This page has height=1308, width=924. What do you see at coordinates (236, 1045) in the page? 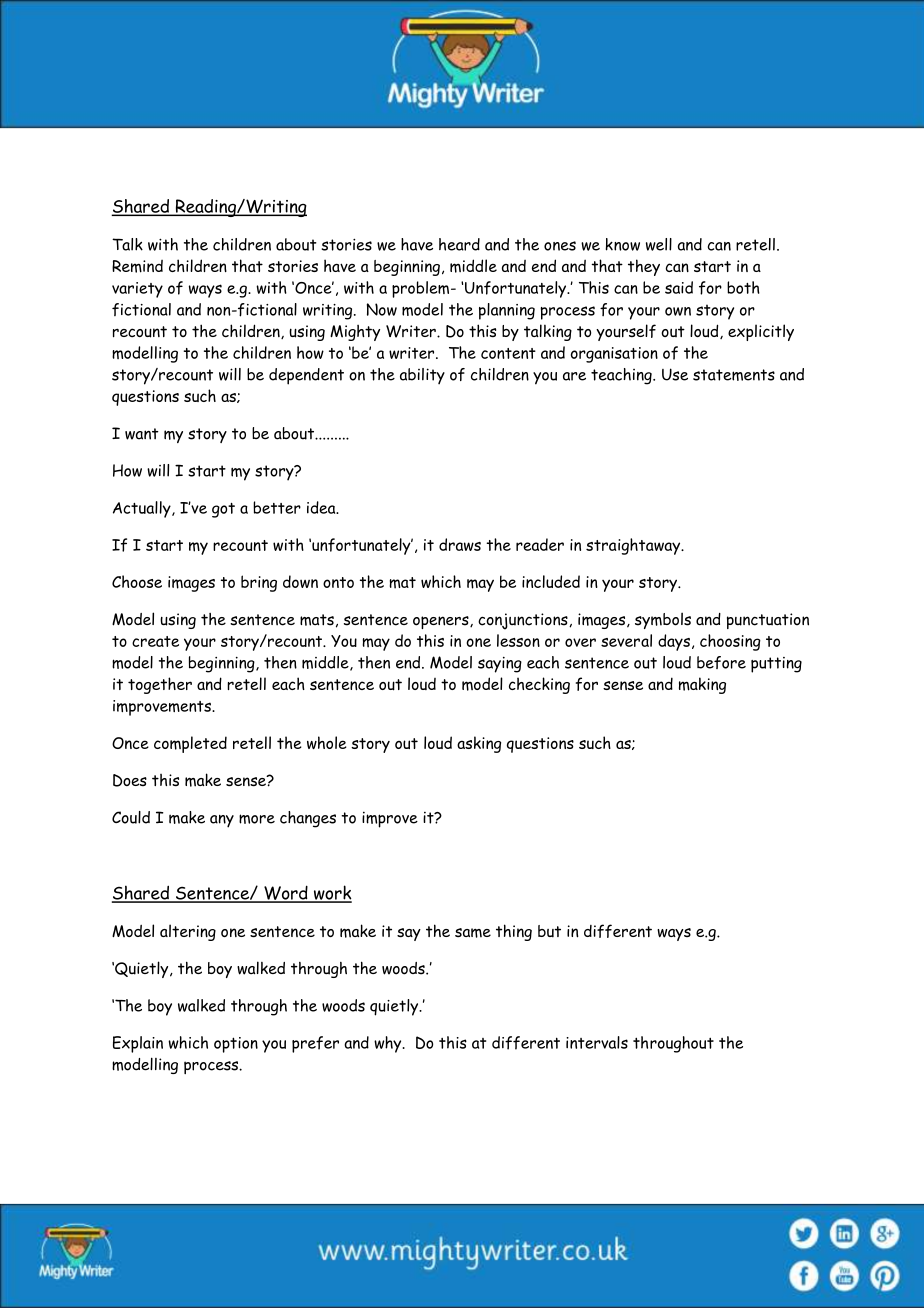
I see `option` at bounding box center [236, 1045].
